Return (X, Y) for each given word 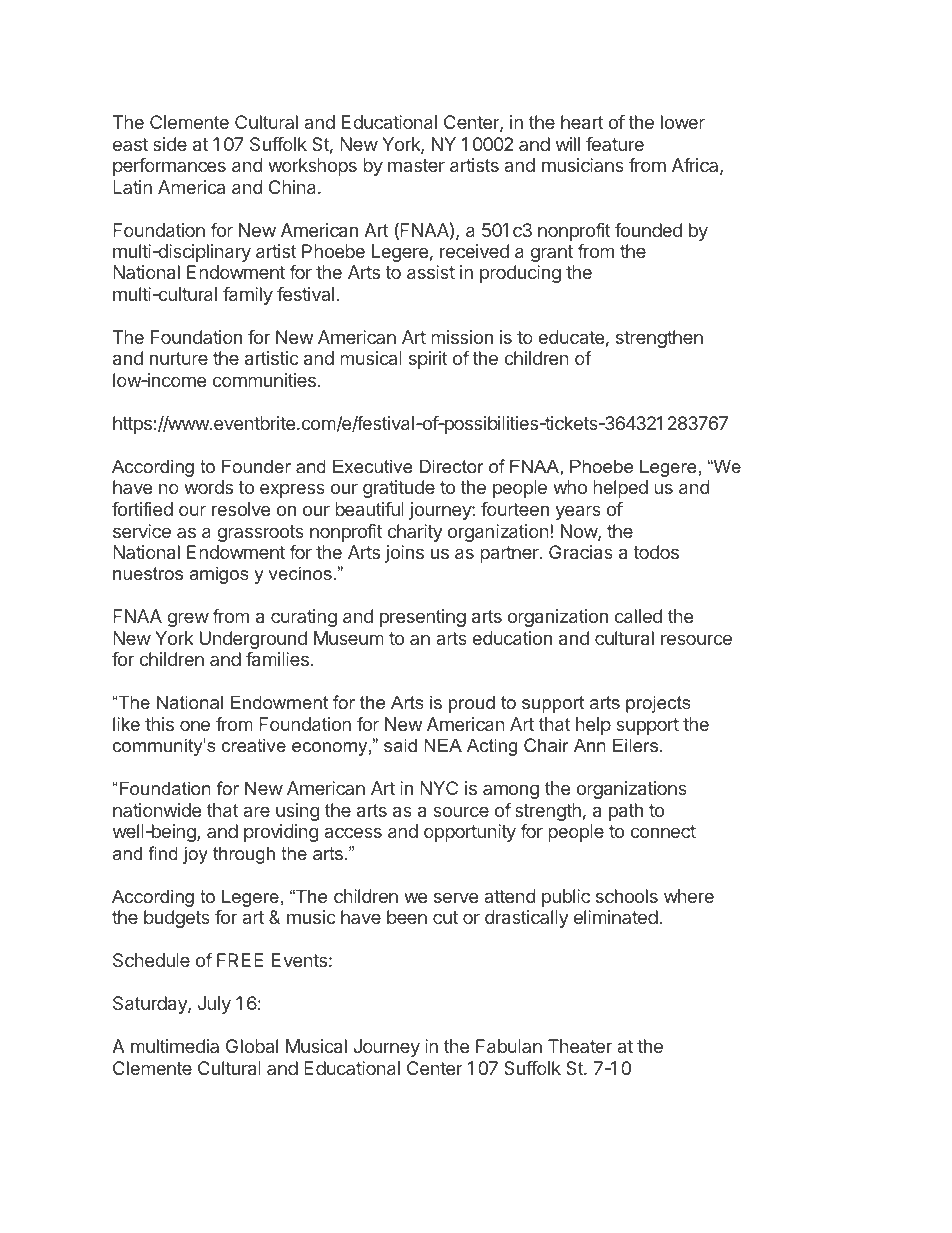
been (407, 917)
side (170, 144)
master (416, 165)
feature (615, 144)
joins (404, 554)
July (214, 1005)
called (638, 616)
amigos (219, 575)
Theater (580, 1046)
